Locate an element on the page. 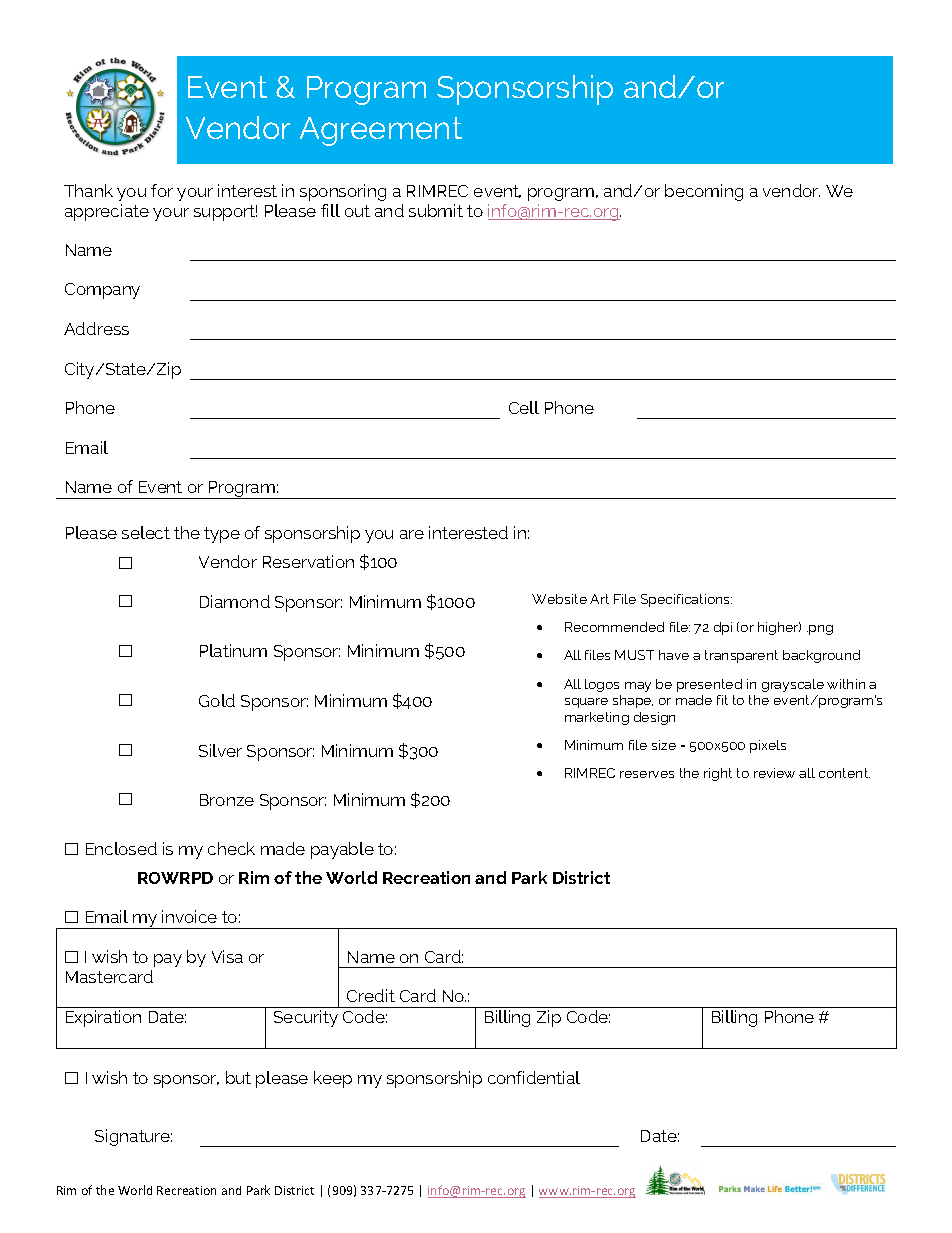 Image resolution: width=952 pixels, height=1233 pixels. submit is located at coordinates (436, 210).
